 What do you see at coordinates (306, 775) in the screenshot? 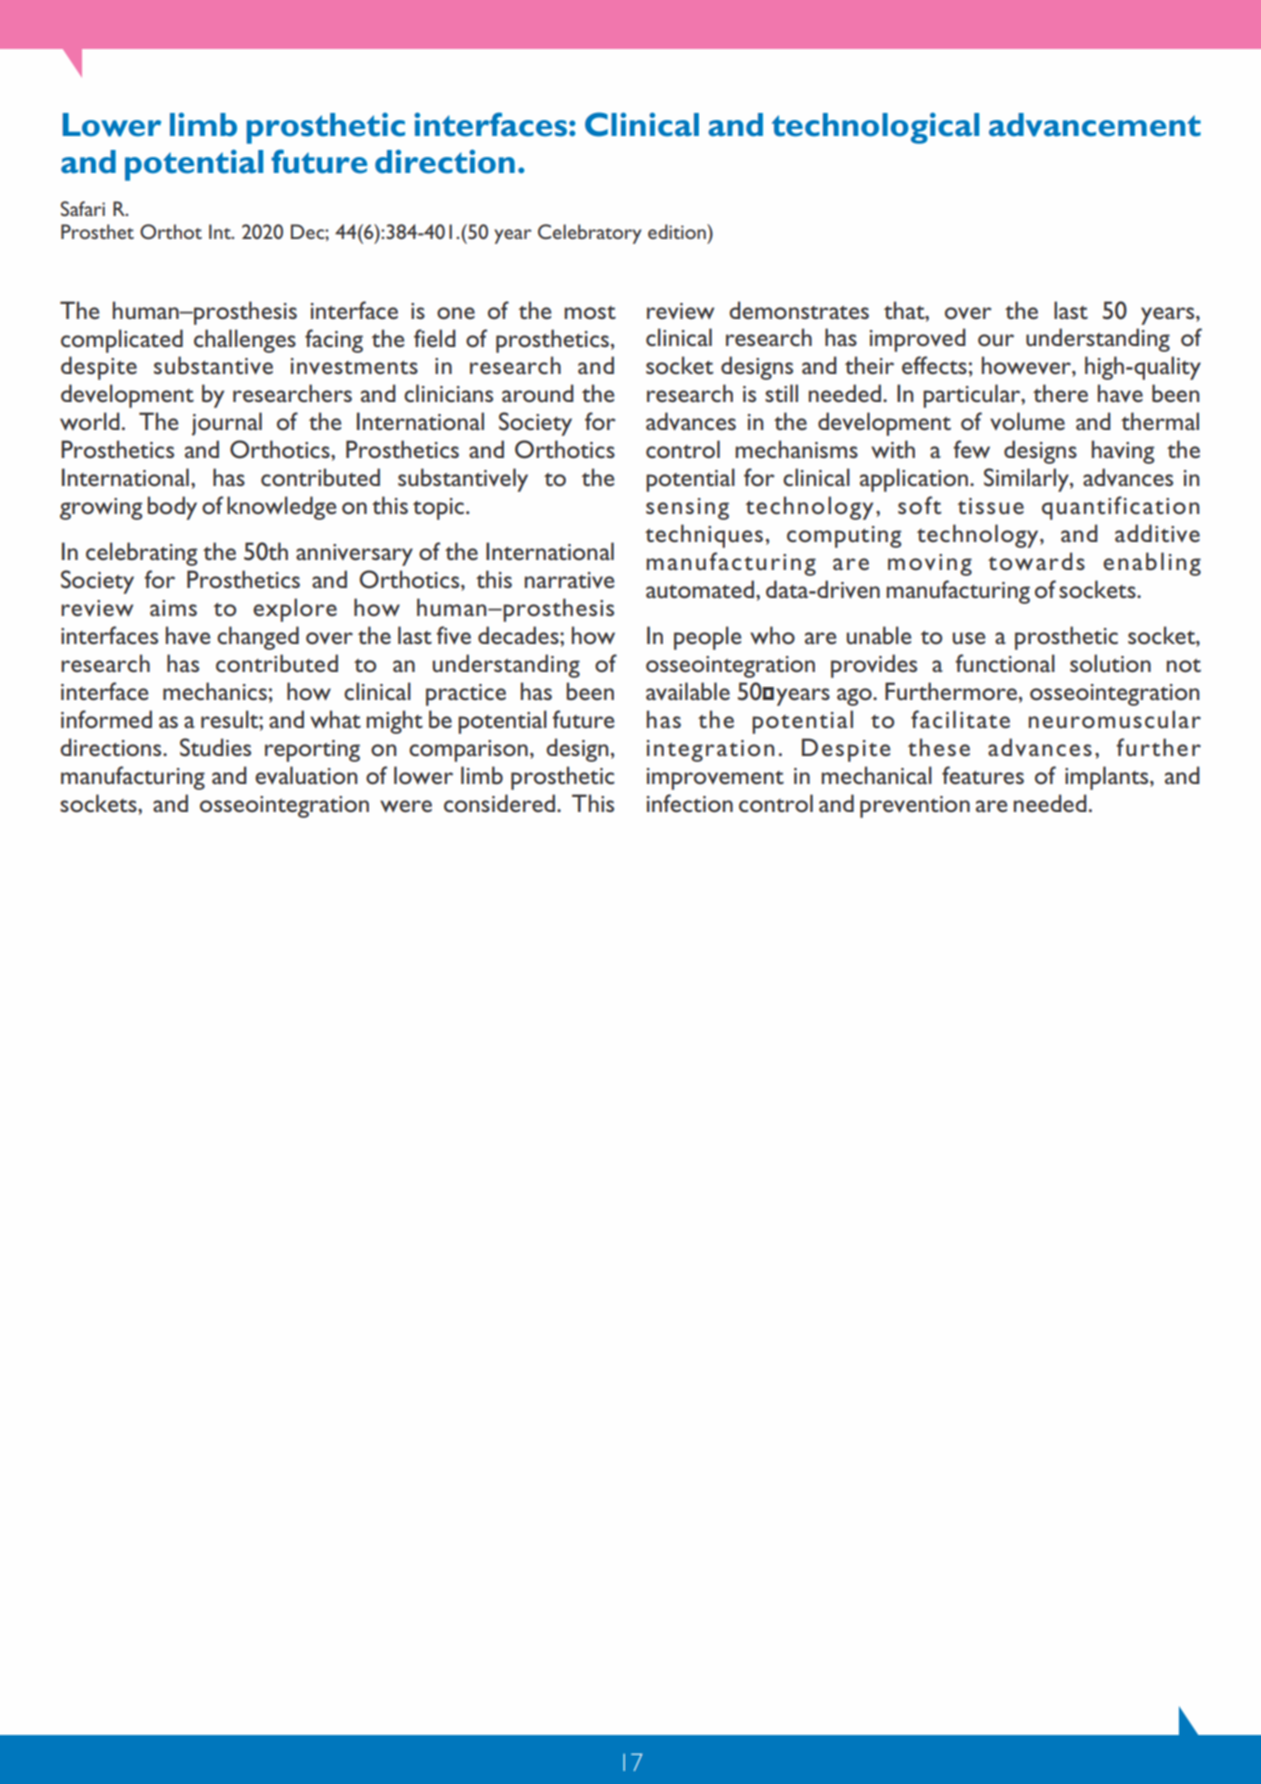
I see `evaluation` at bounding box center [306, 775].
